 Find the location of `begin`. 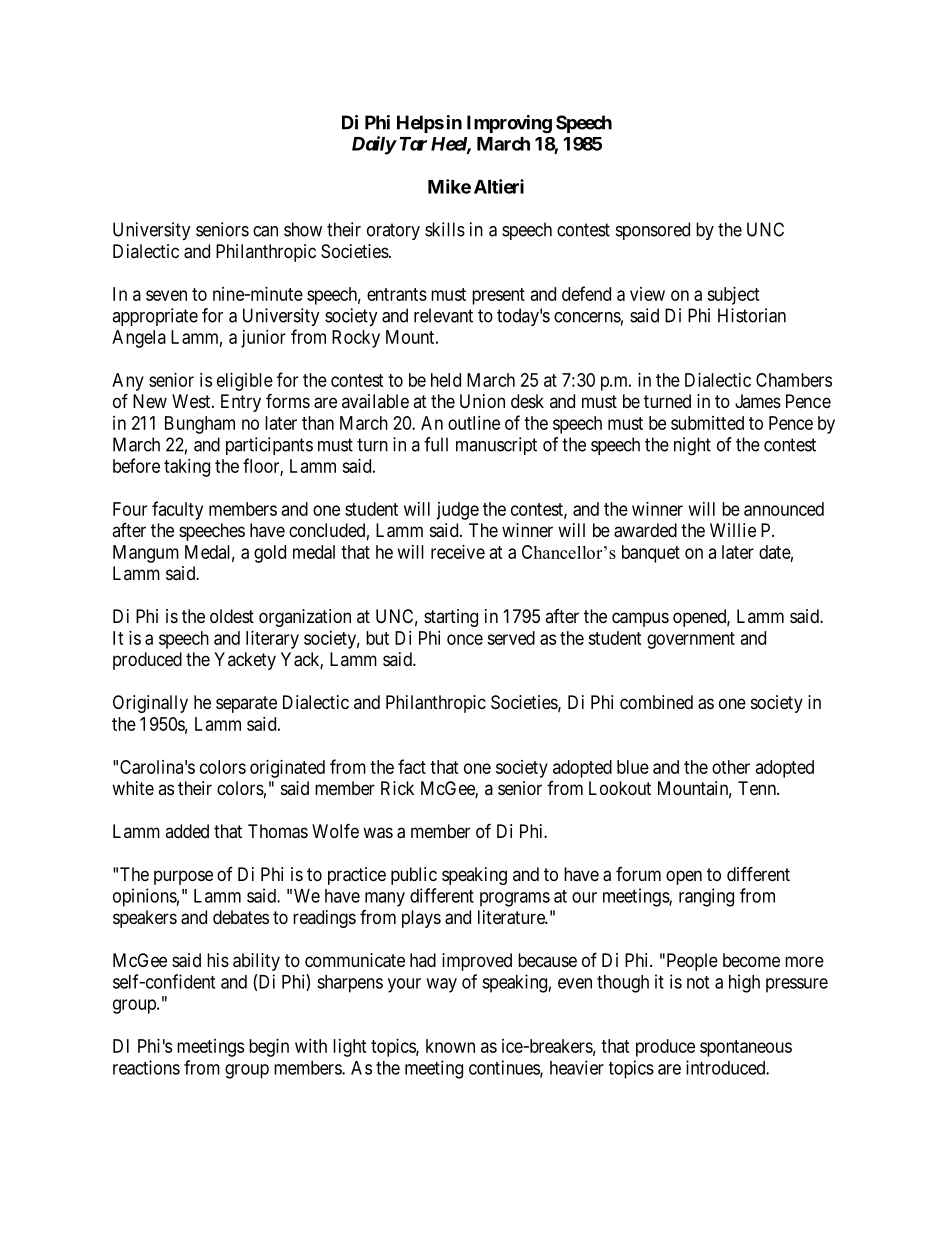

begin is located at coordinates (269, 1048).
